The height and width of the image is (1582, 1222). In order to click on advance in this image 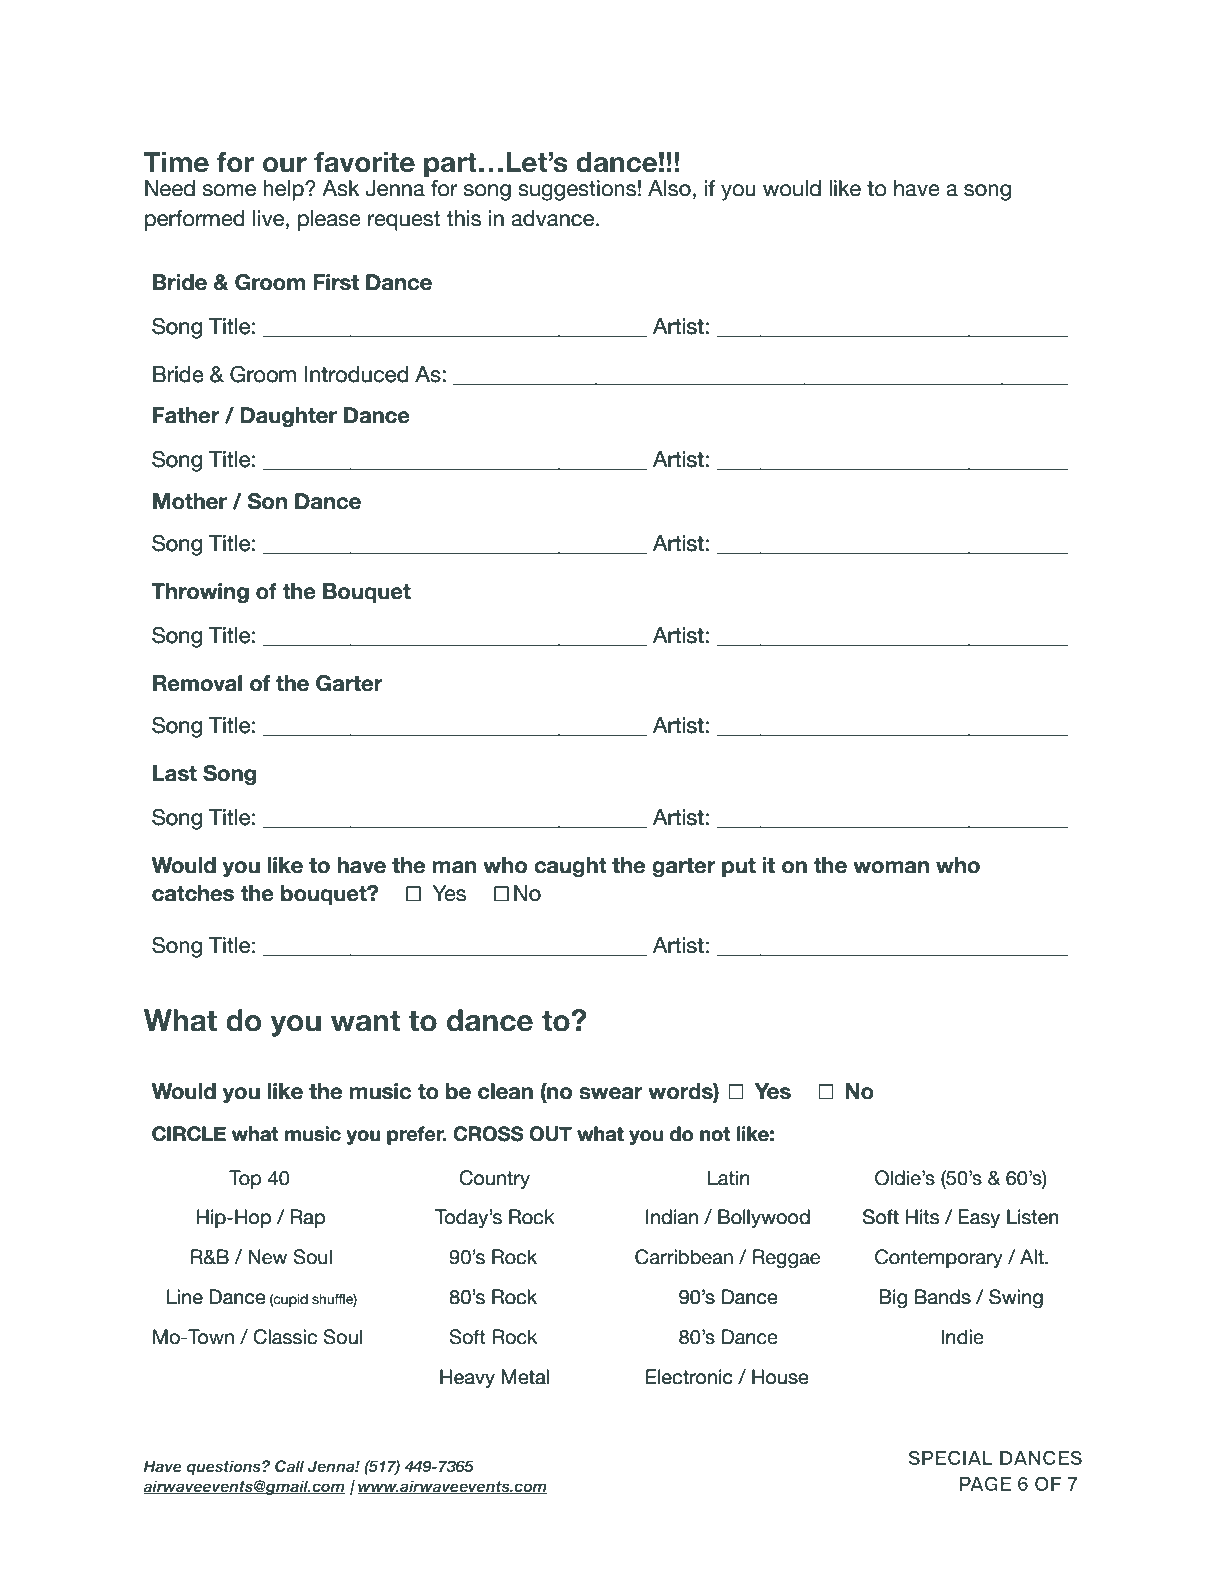, I will do `click(554, 218)`.
